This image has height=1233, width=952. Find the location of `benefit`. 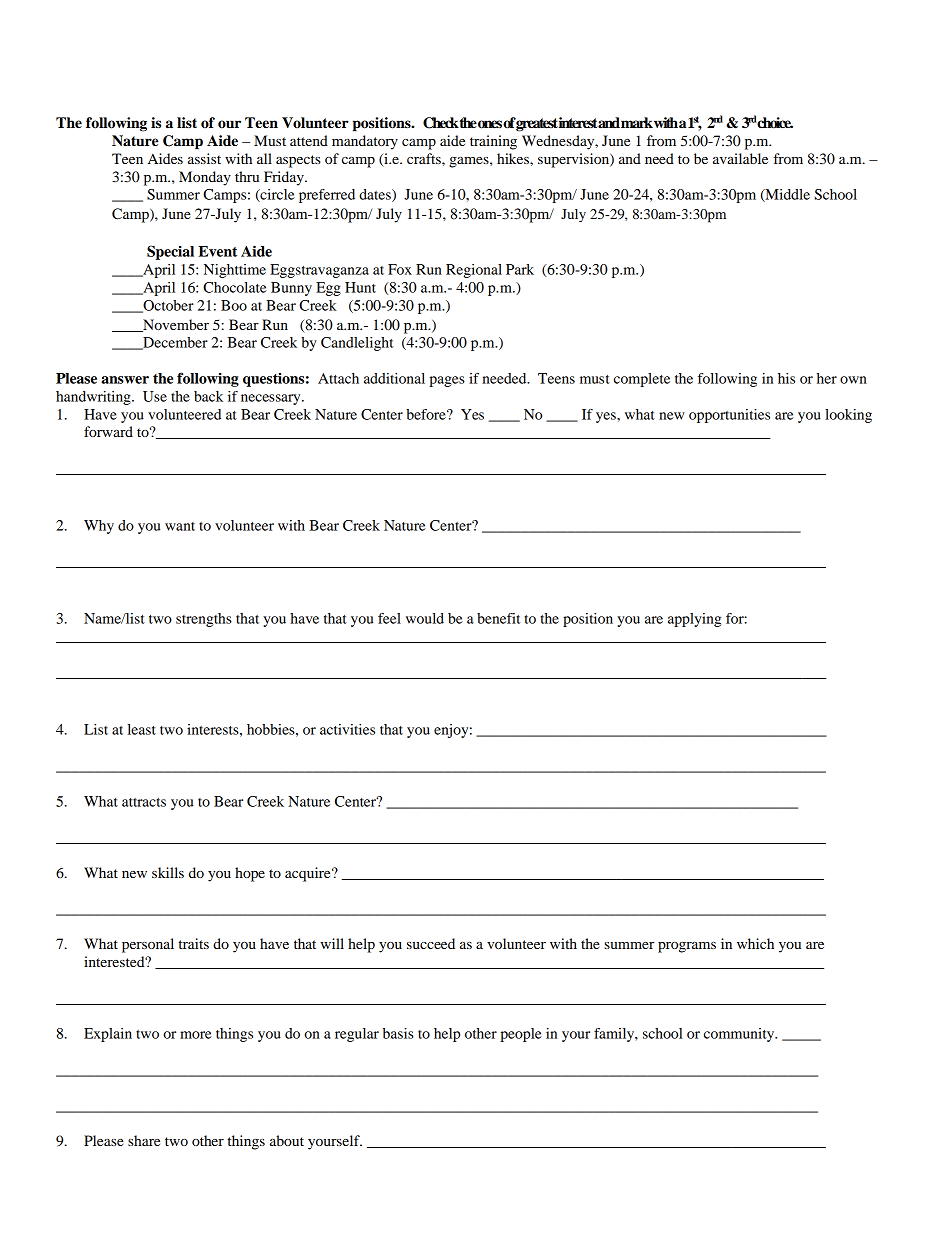

benefit is located at coordinates (499, 618).
